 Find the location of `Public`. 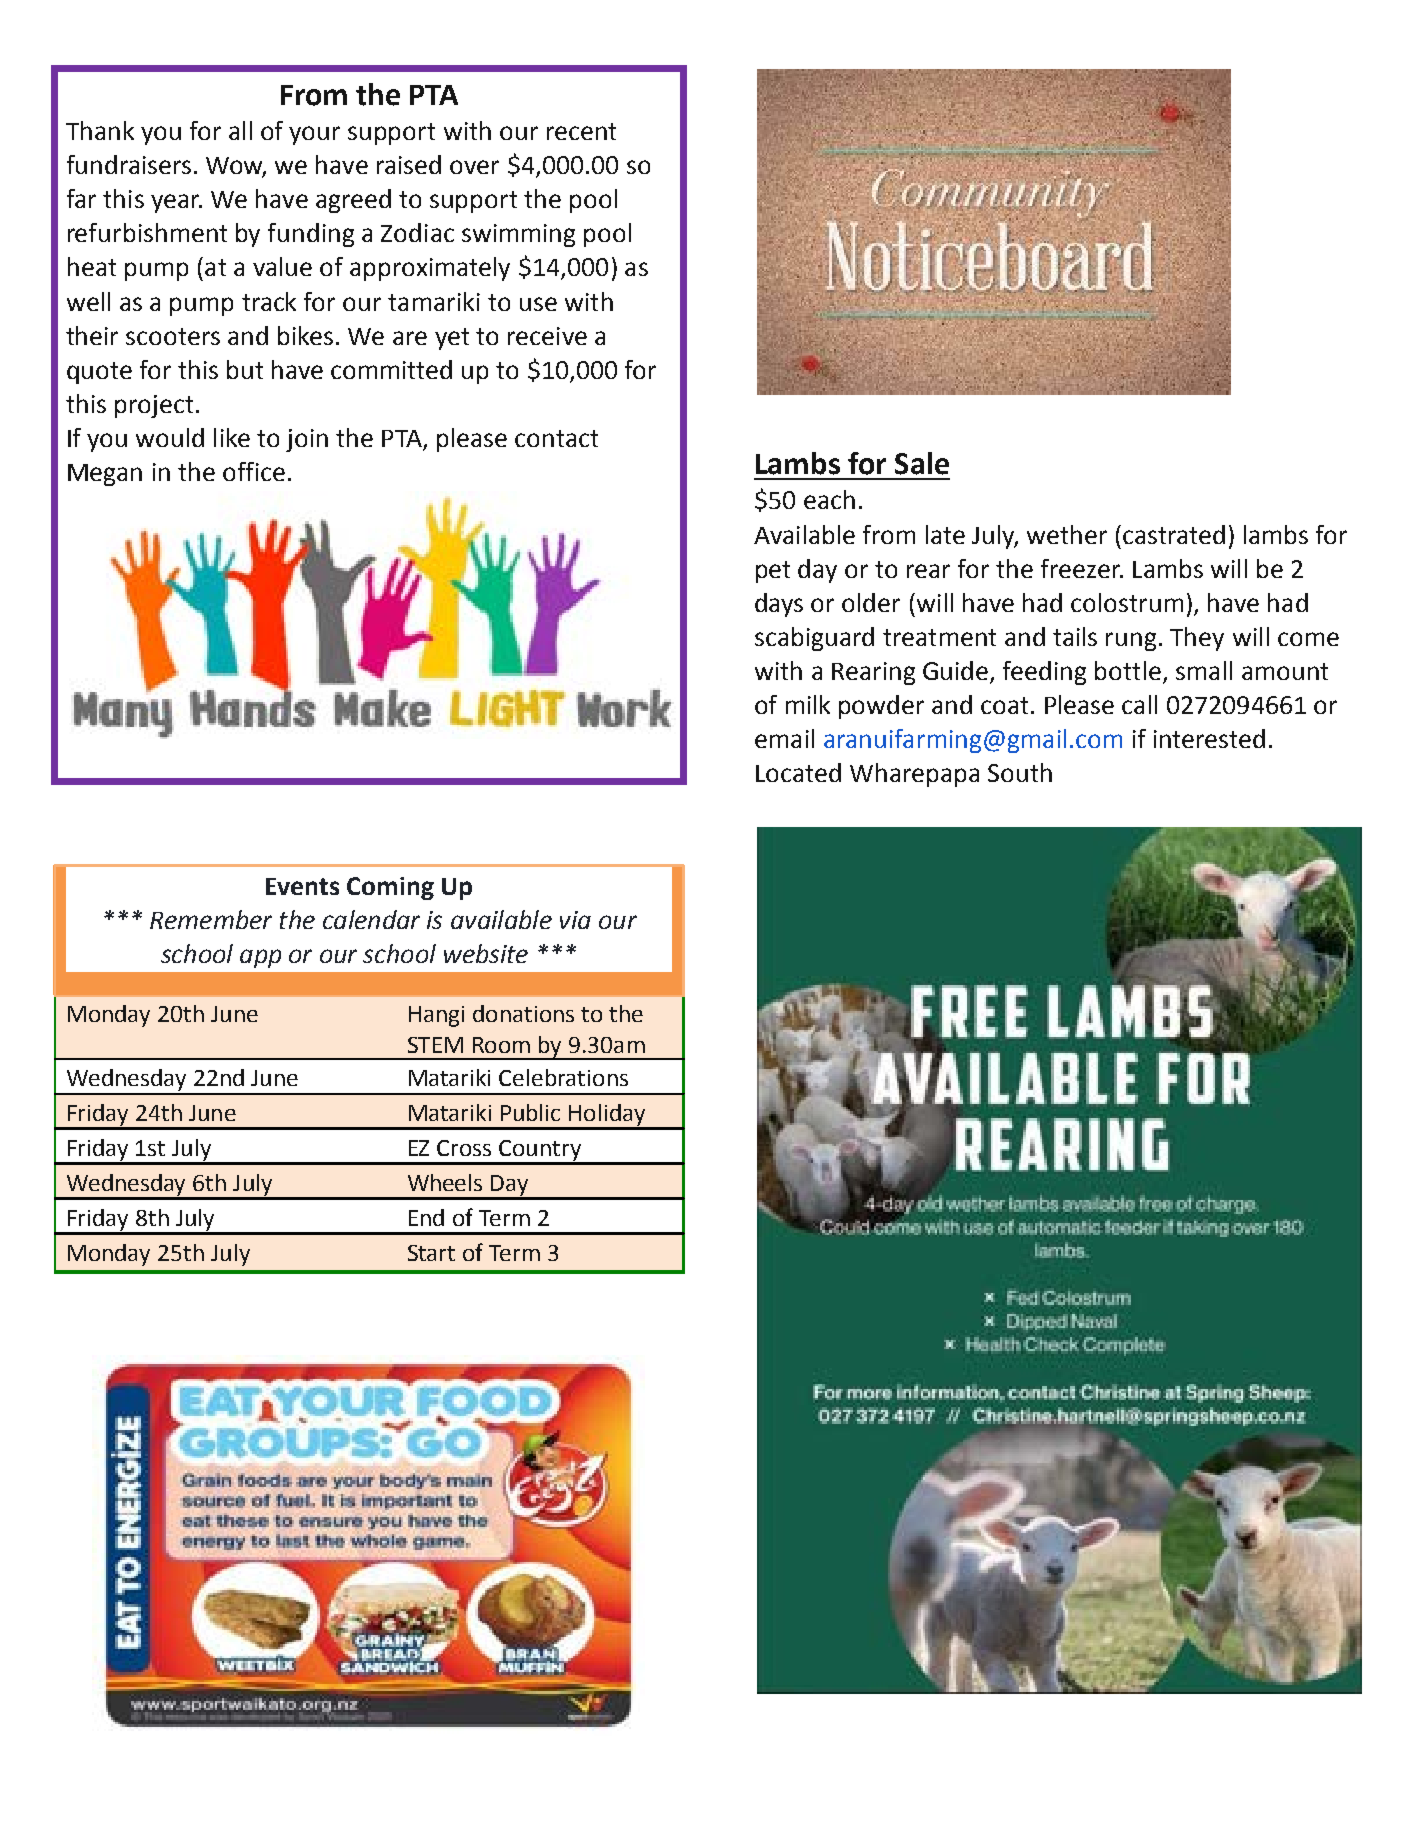

Public is located at coordinates (530, 1112).
